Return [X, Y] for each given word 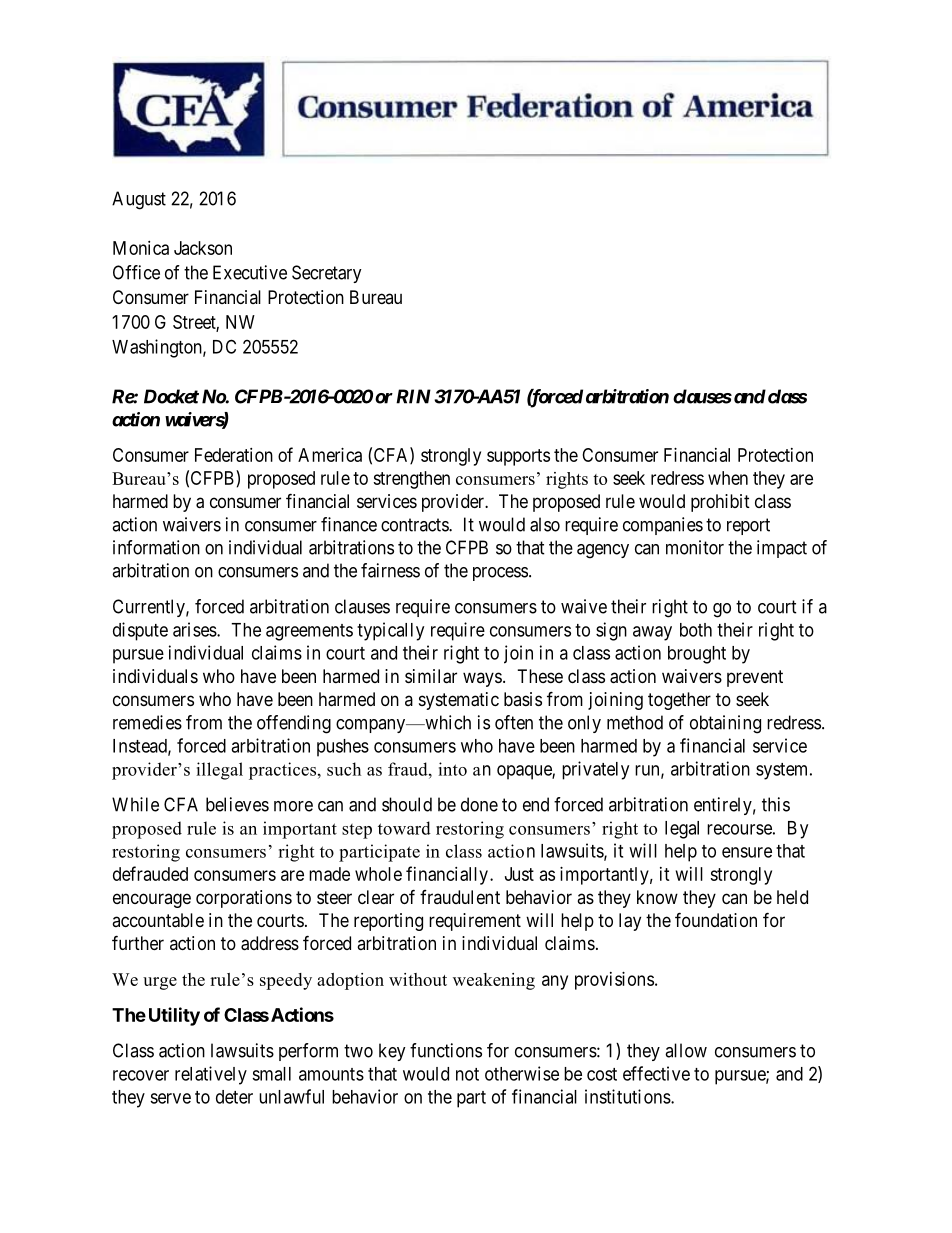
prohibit [720, 503]
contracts [415, 525]
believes [237, 804]
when [728, 478]
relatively [211, 1075]
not [467, 1074]
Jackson [203, 248]
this [776, 804]
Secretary [327, 274]
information [156, 547]
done [479, 804]
